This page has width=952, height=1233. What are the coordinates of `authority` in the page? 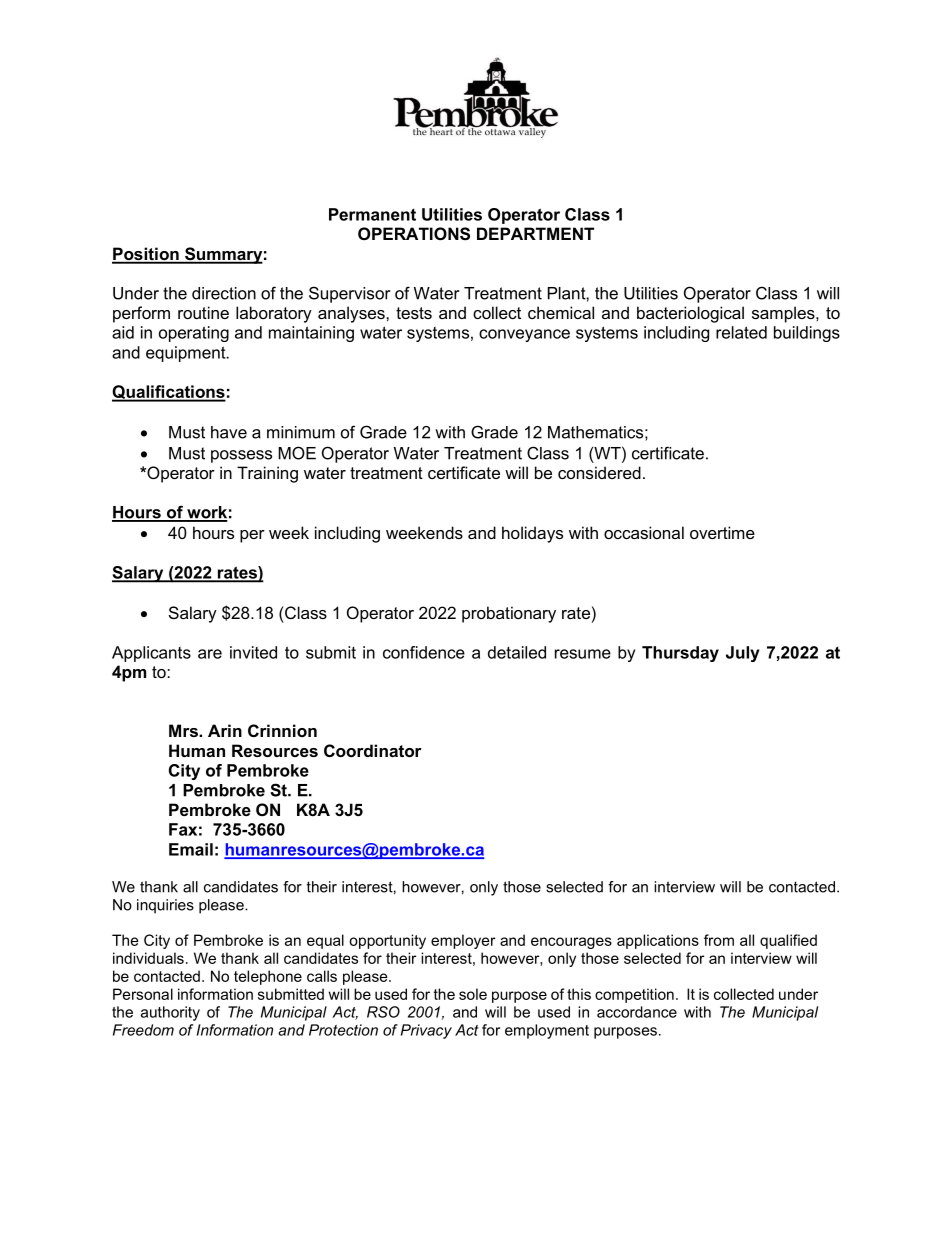 It's located at (170, 1013).
